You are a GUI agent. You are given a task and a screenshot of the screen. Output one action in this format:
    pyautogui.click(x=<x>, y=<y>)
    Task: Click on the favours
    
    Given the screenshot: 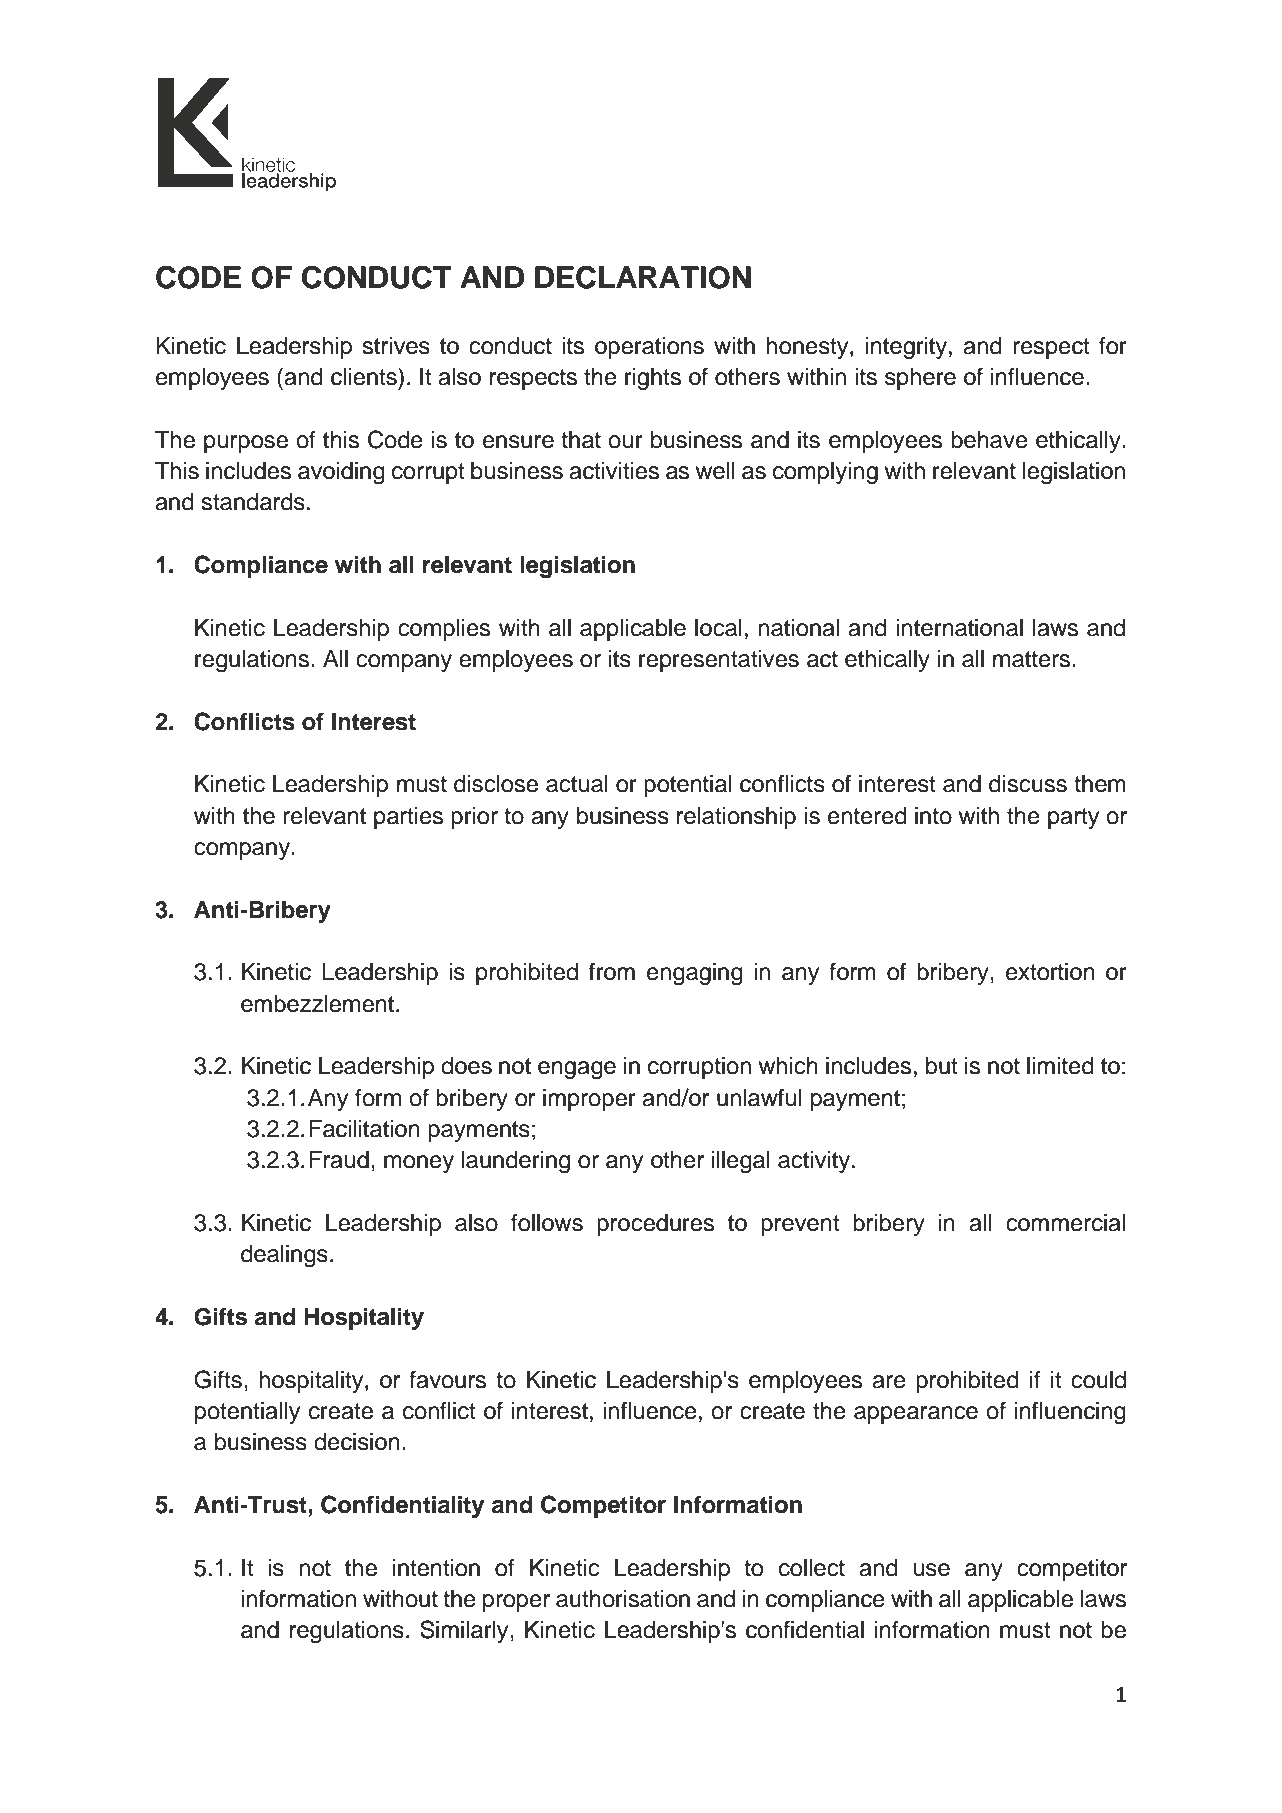 What is the action you would take?
    pyautogui.click(x=447, y=1379)
